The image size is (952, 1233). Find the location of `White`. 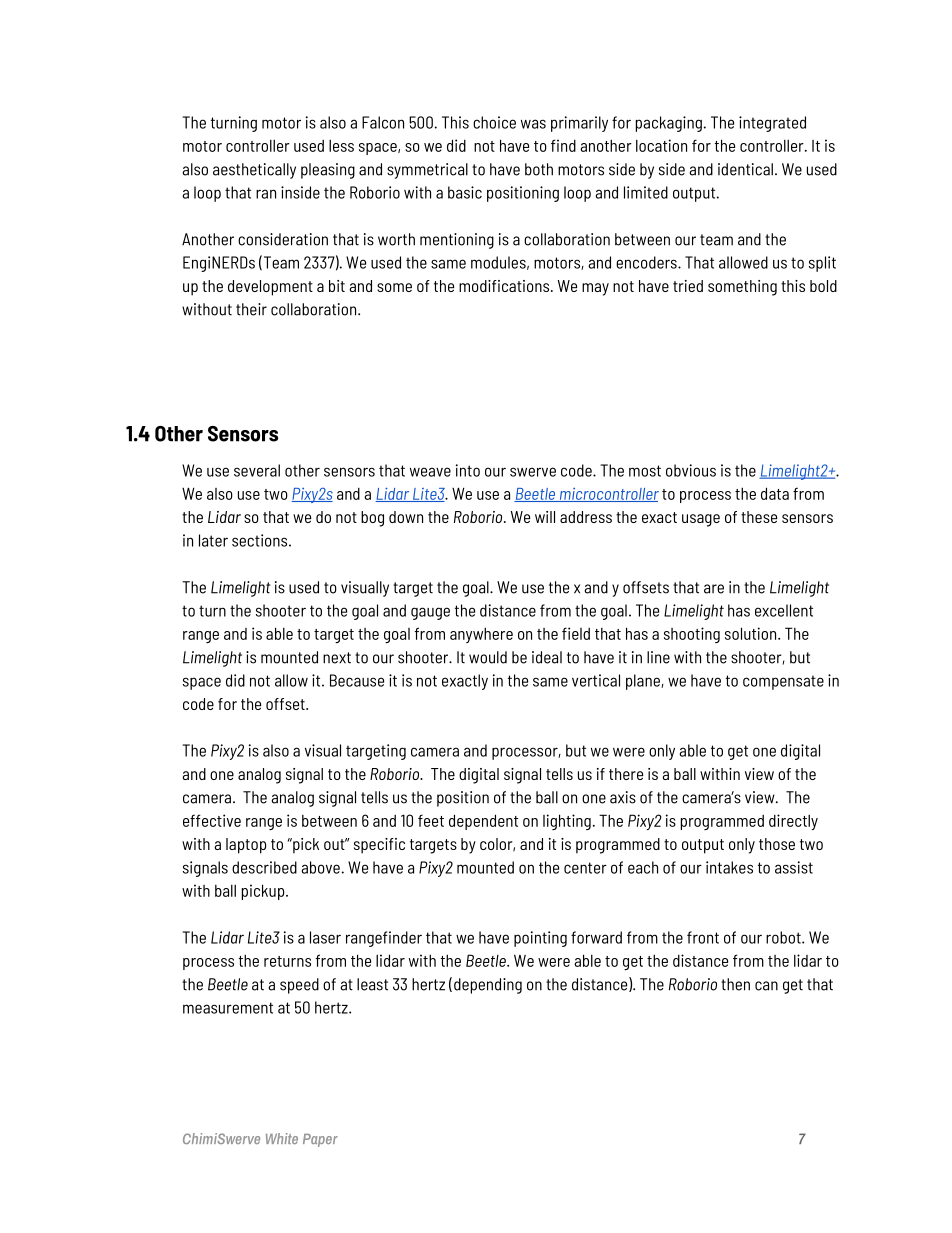

White is located at coordinates (282, 1138).
